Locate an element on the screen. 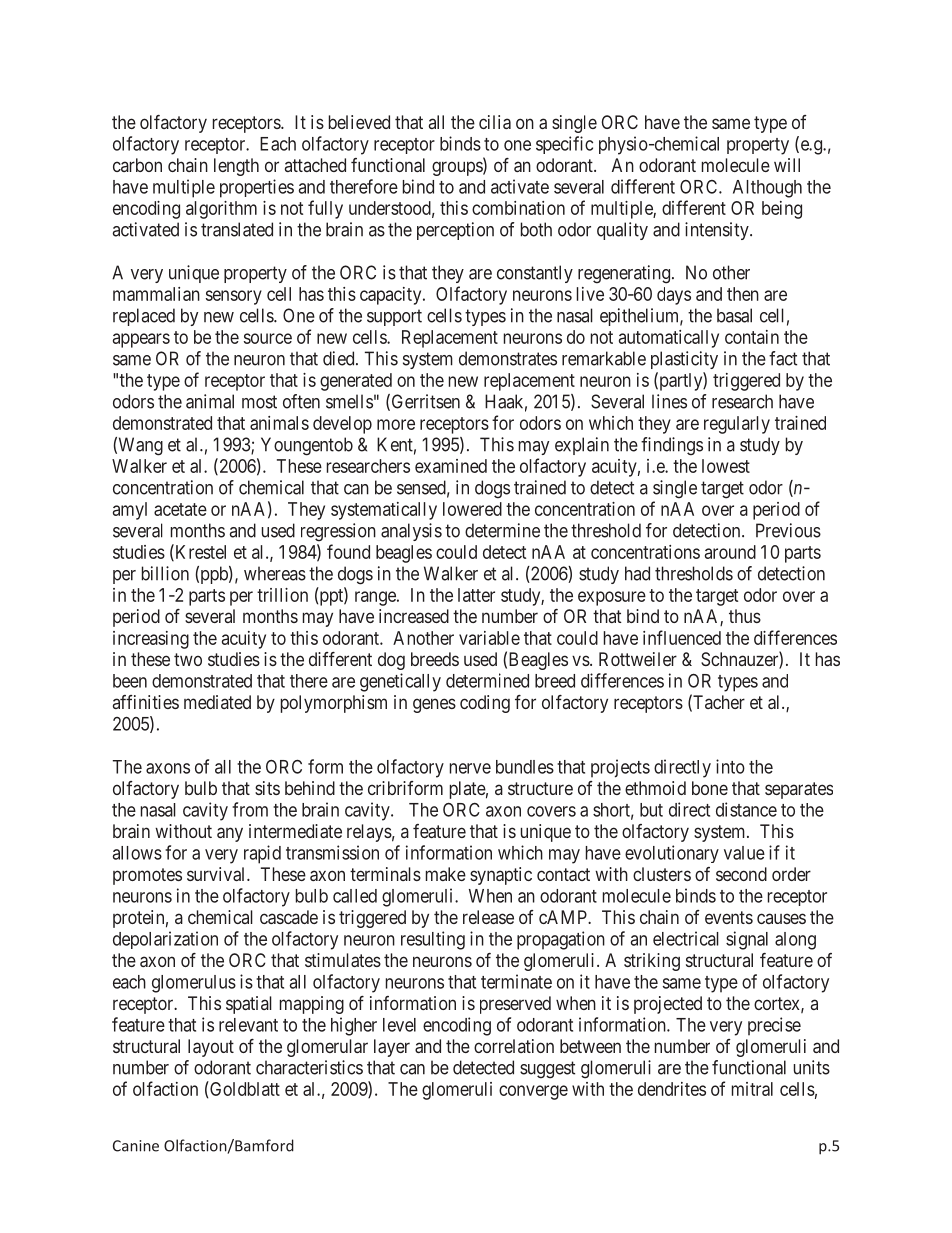  converge is located at coordinates (533, 1092).
